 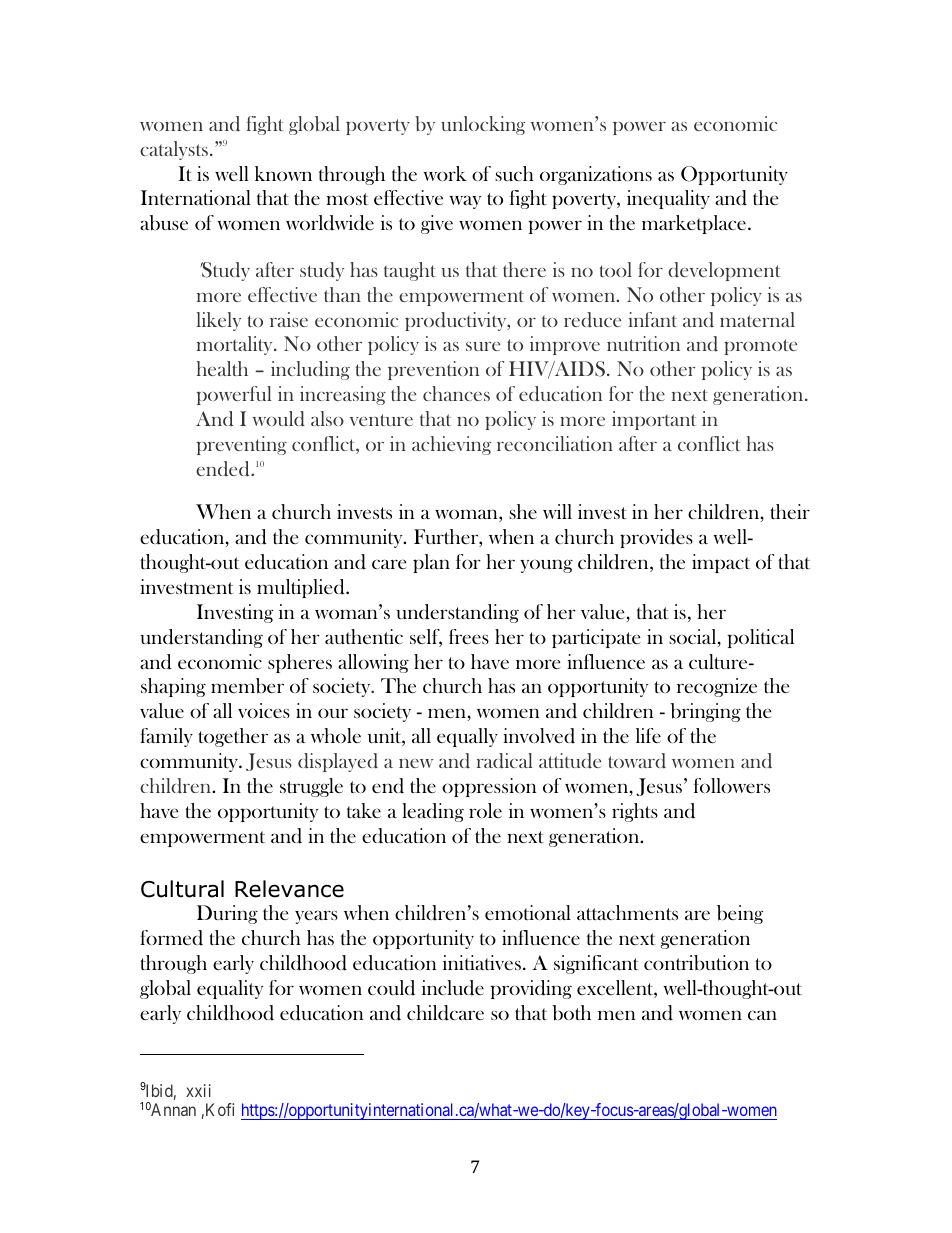 I want to click on marketplace, so click(x=694, y=224).
